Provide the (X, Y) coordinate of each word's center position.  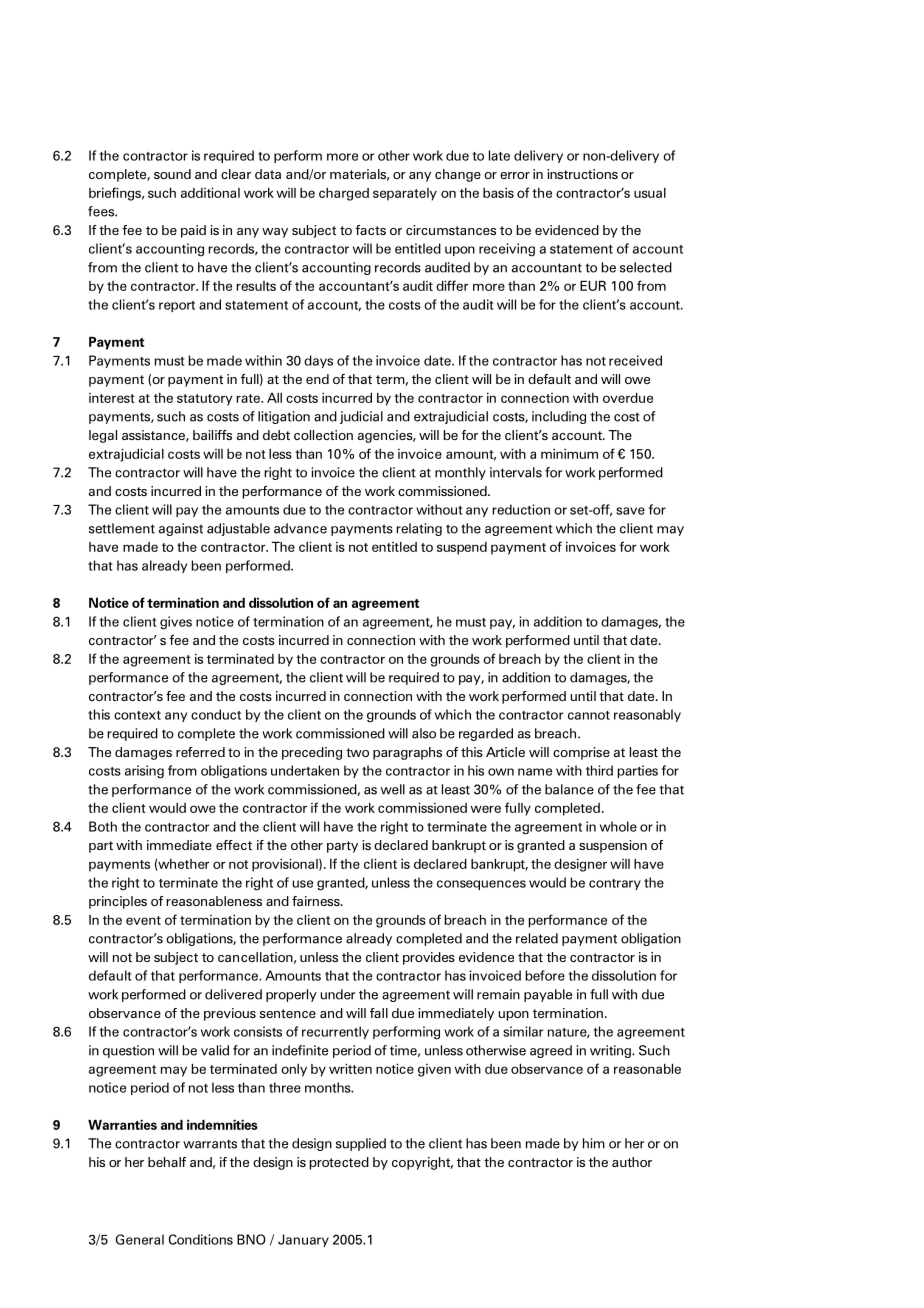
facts (370, 230)
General (139, 1239)
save (630, 511)
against (181, 529)
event (143, 920)
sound (172, 174)
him (594, 1143)
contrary (615, 884)
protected (339, 1163)
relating (419, 529)
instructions (582, 174)
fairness (317, 901)
